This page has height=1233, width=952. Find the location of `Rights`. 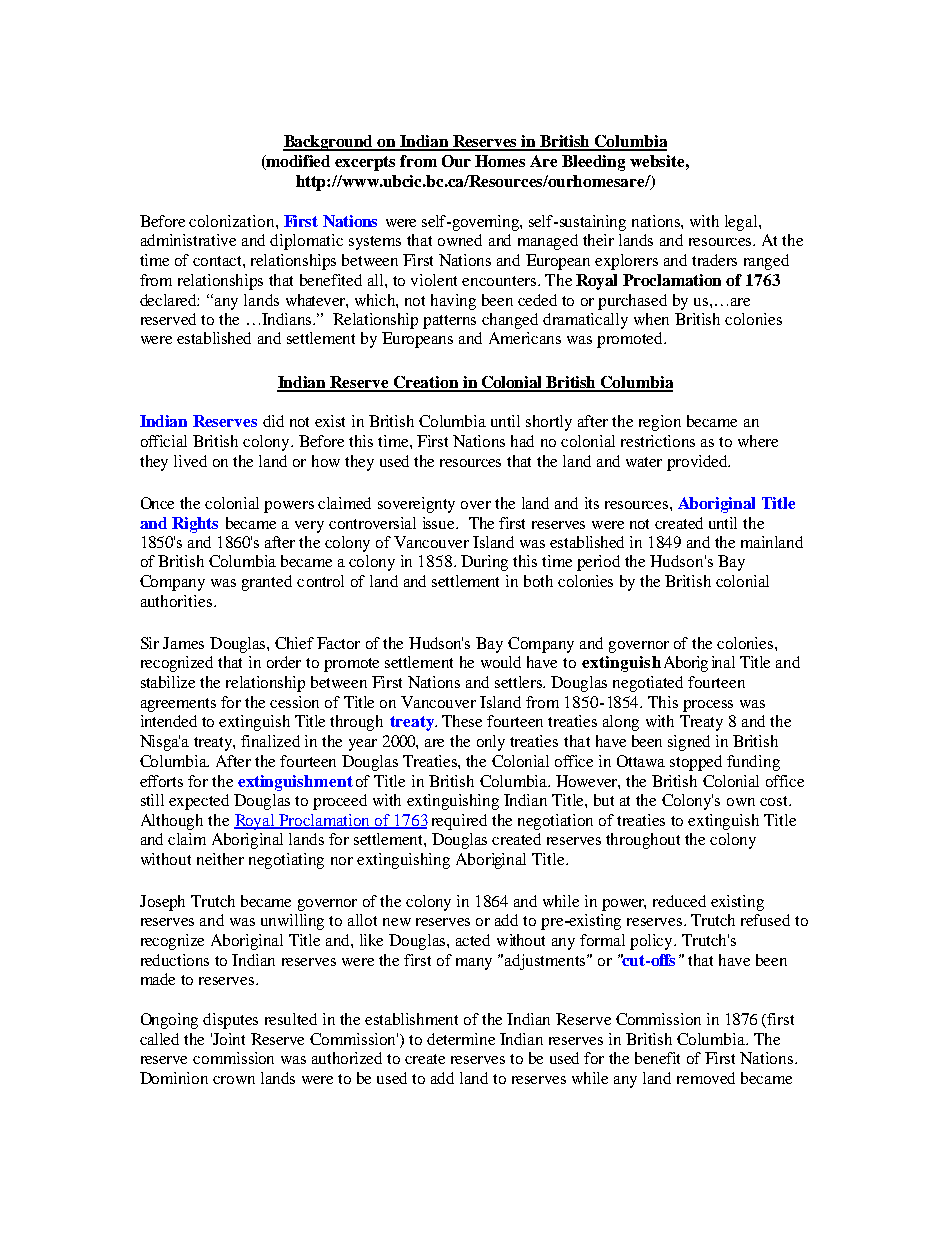

Rights is located at coordinates (195, 525).
